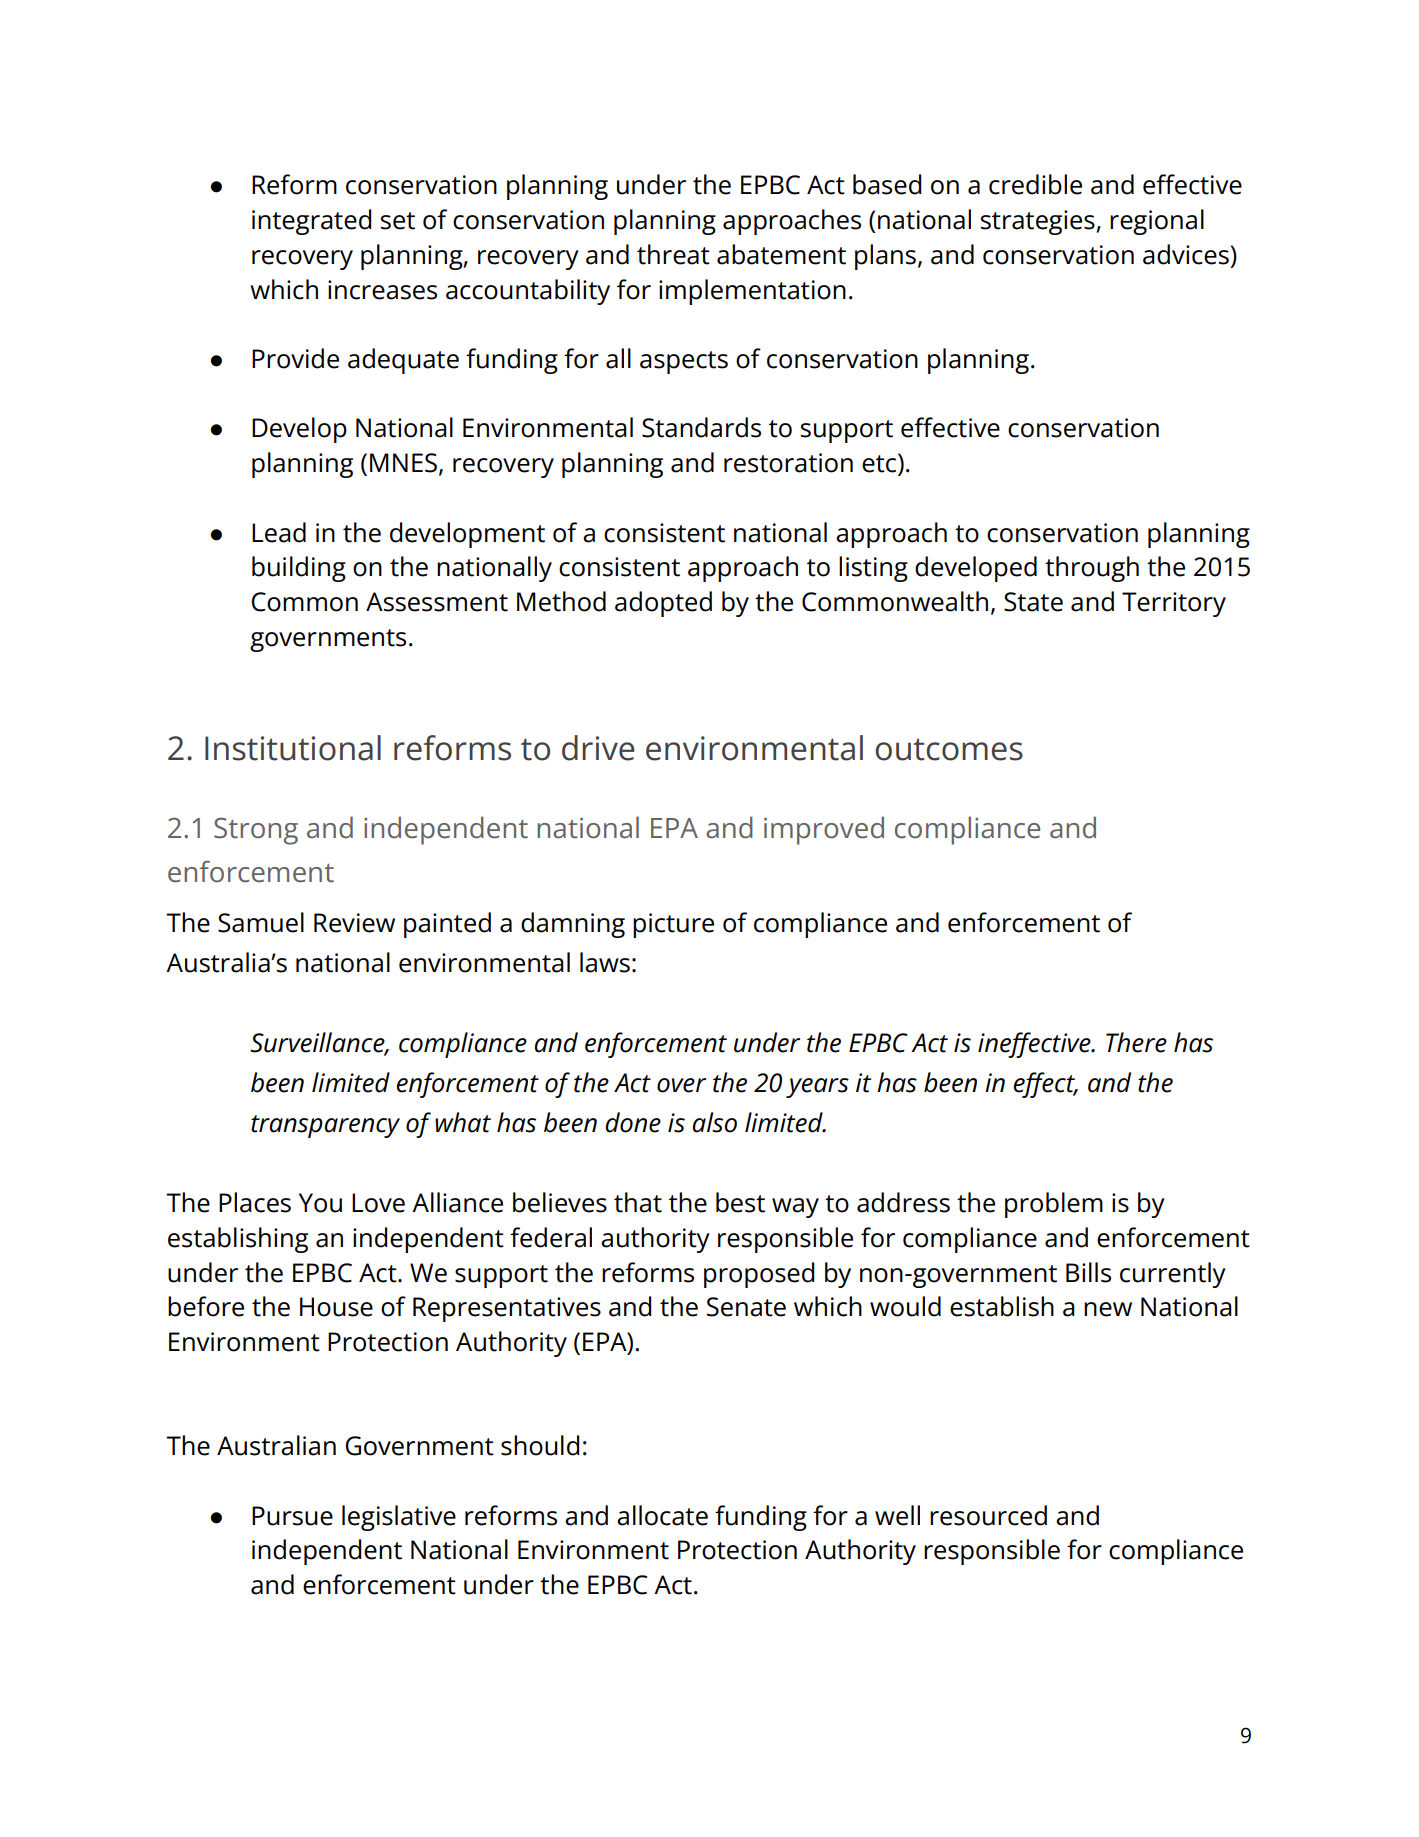 This screenshot has width=1419, height=1837. Describe the element at coordinates (292, 1516) in the screenshot. I see `Pursue` at that location.
